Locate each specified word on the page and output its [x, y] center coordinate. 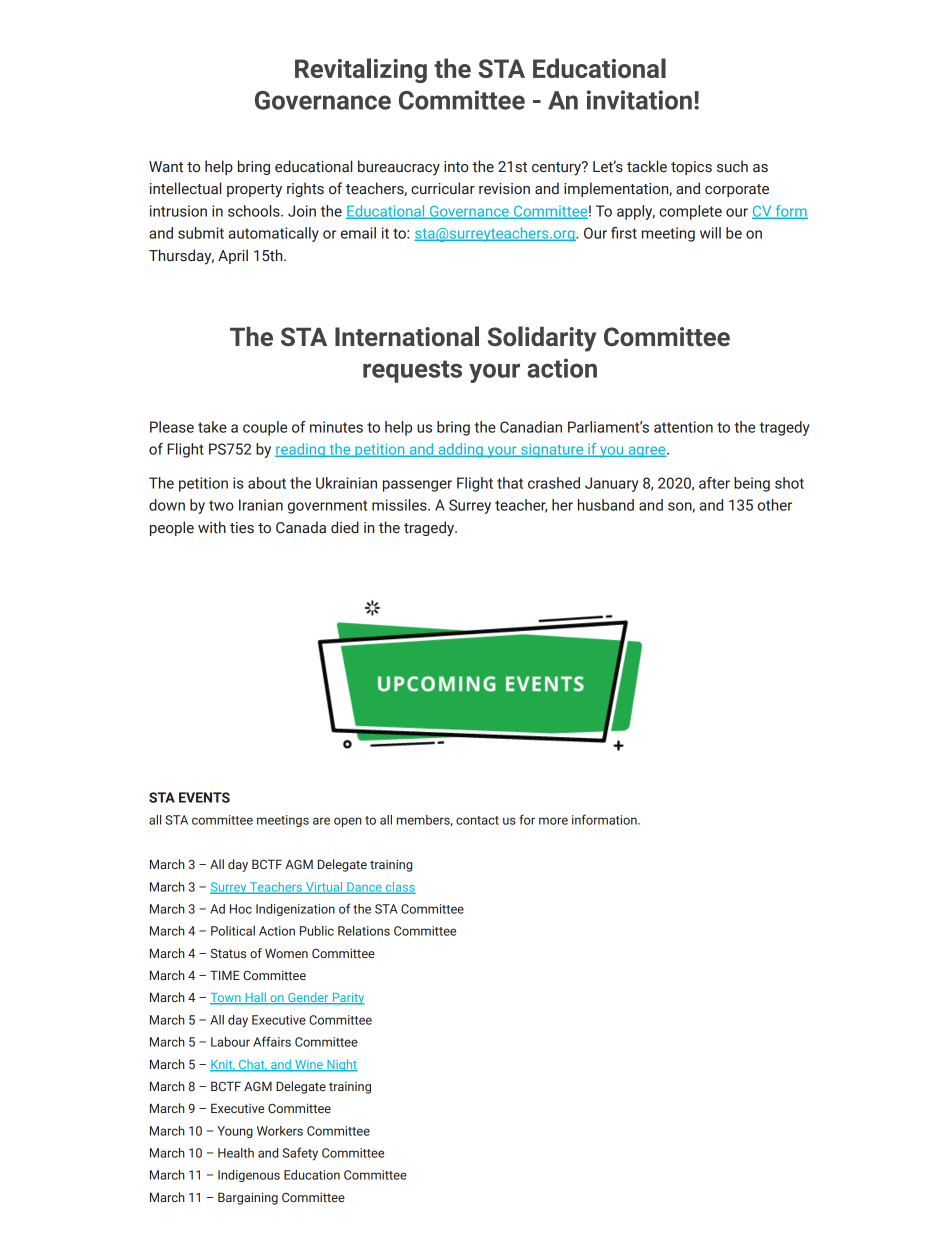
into [456, 167]
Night [341, 1065]
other [775, 505]
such [732, 166]
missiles [400, 505]
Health [236, 1153]
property [254, 191]
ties [242, 528]
